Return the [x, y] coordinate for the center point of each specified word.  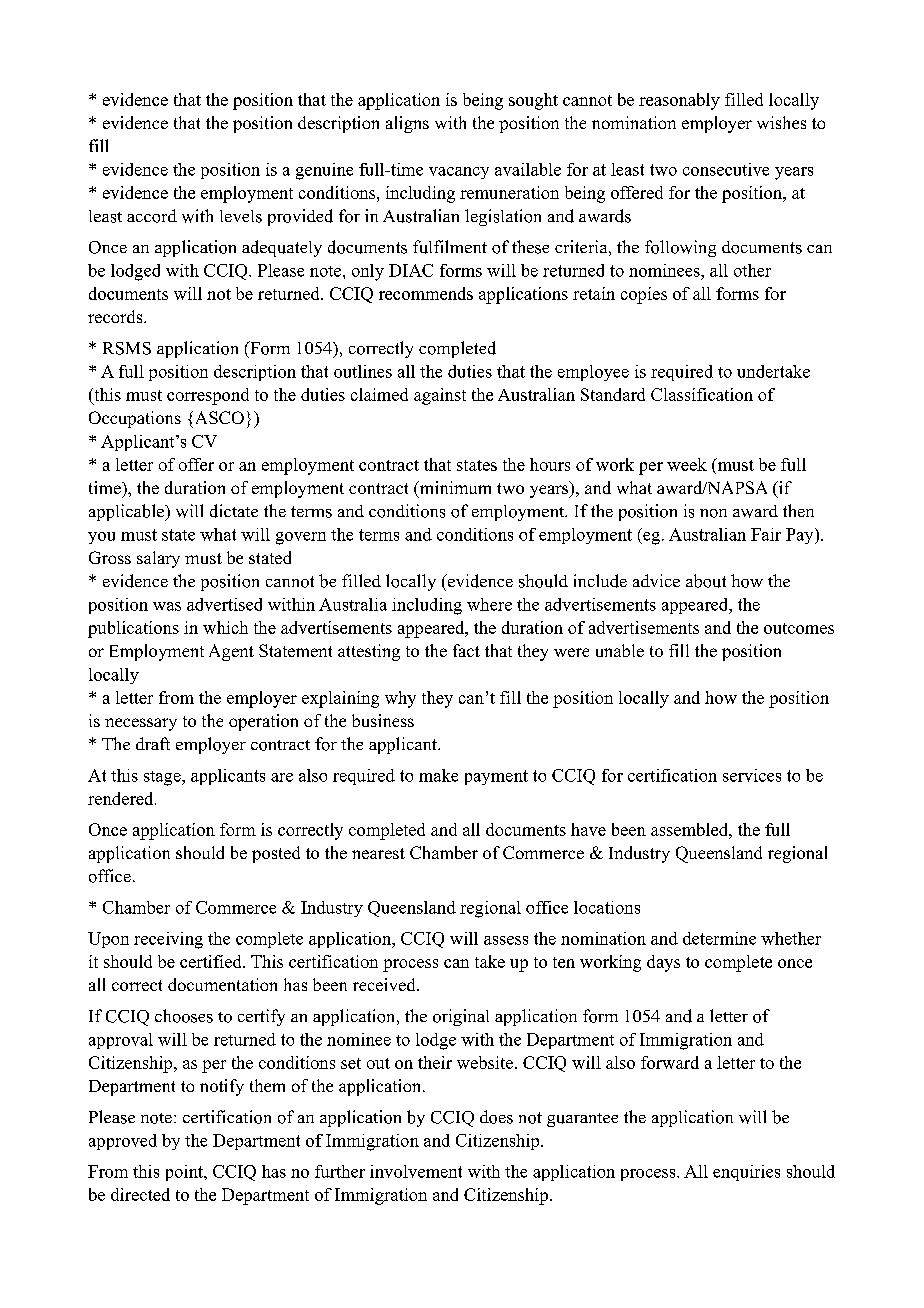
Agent [231, 652]
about [706, 581]
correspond [208, 396]
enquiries [746, 1173]
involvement [416, 1171]
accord [152, 216]
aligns [407, 124]
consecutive [726, 169]
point [185, 1173]
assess [506, 940]
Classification [702, 394]
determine [719, 938]
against [440, 396]
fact [466, 650]
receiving [168, 940]
